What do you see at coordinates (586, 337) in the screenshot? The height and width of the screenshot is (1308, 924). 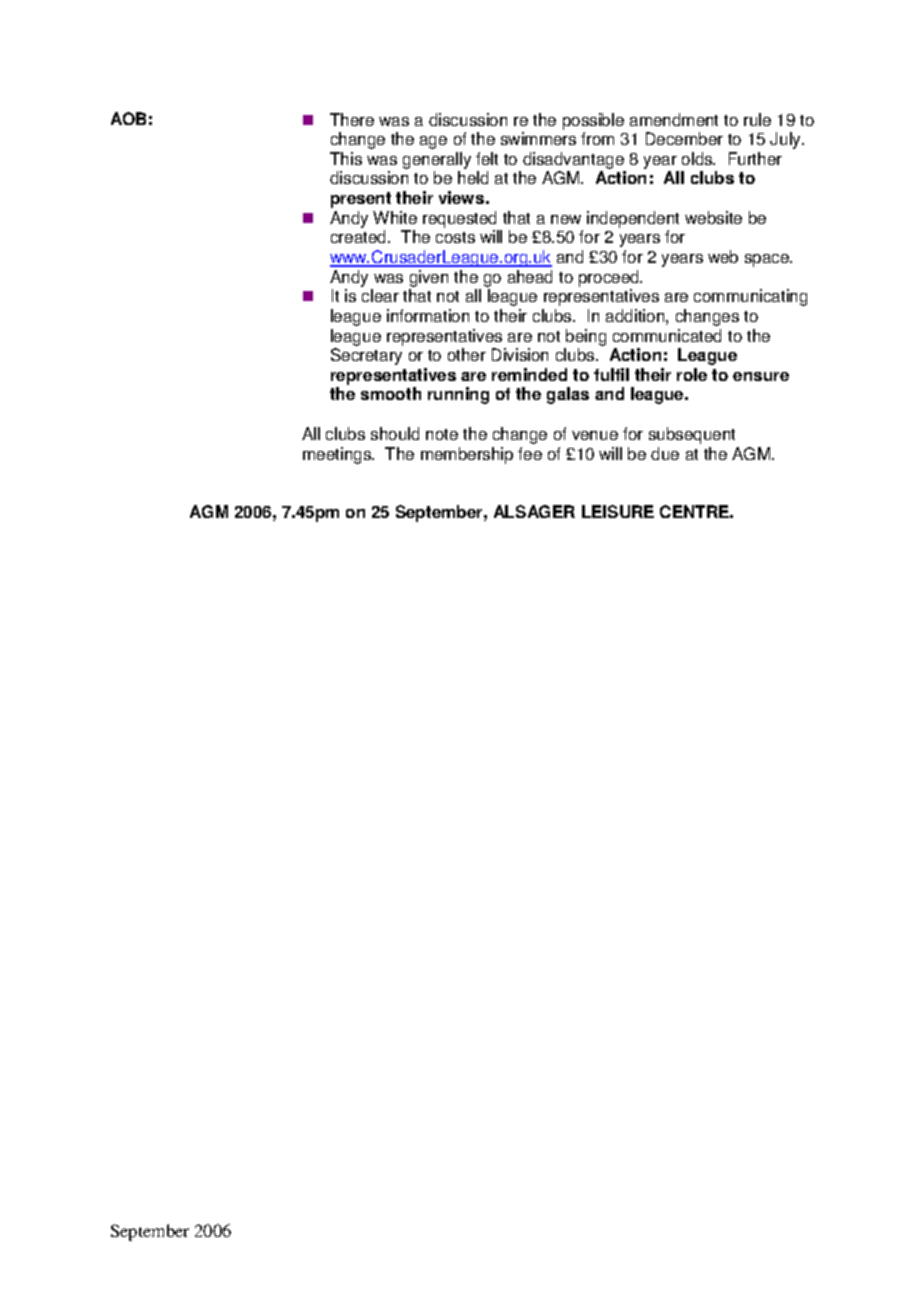 I see `being` at bounding box center [586, 337].
